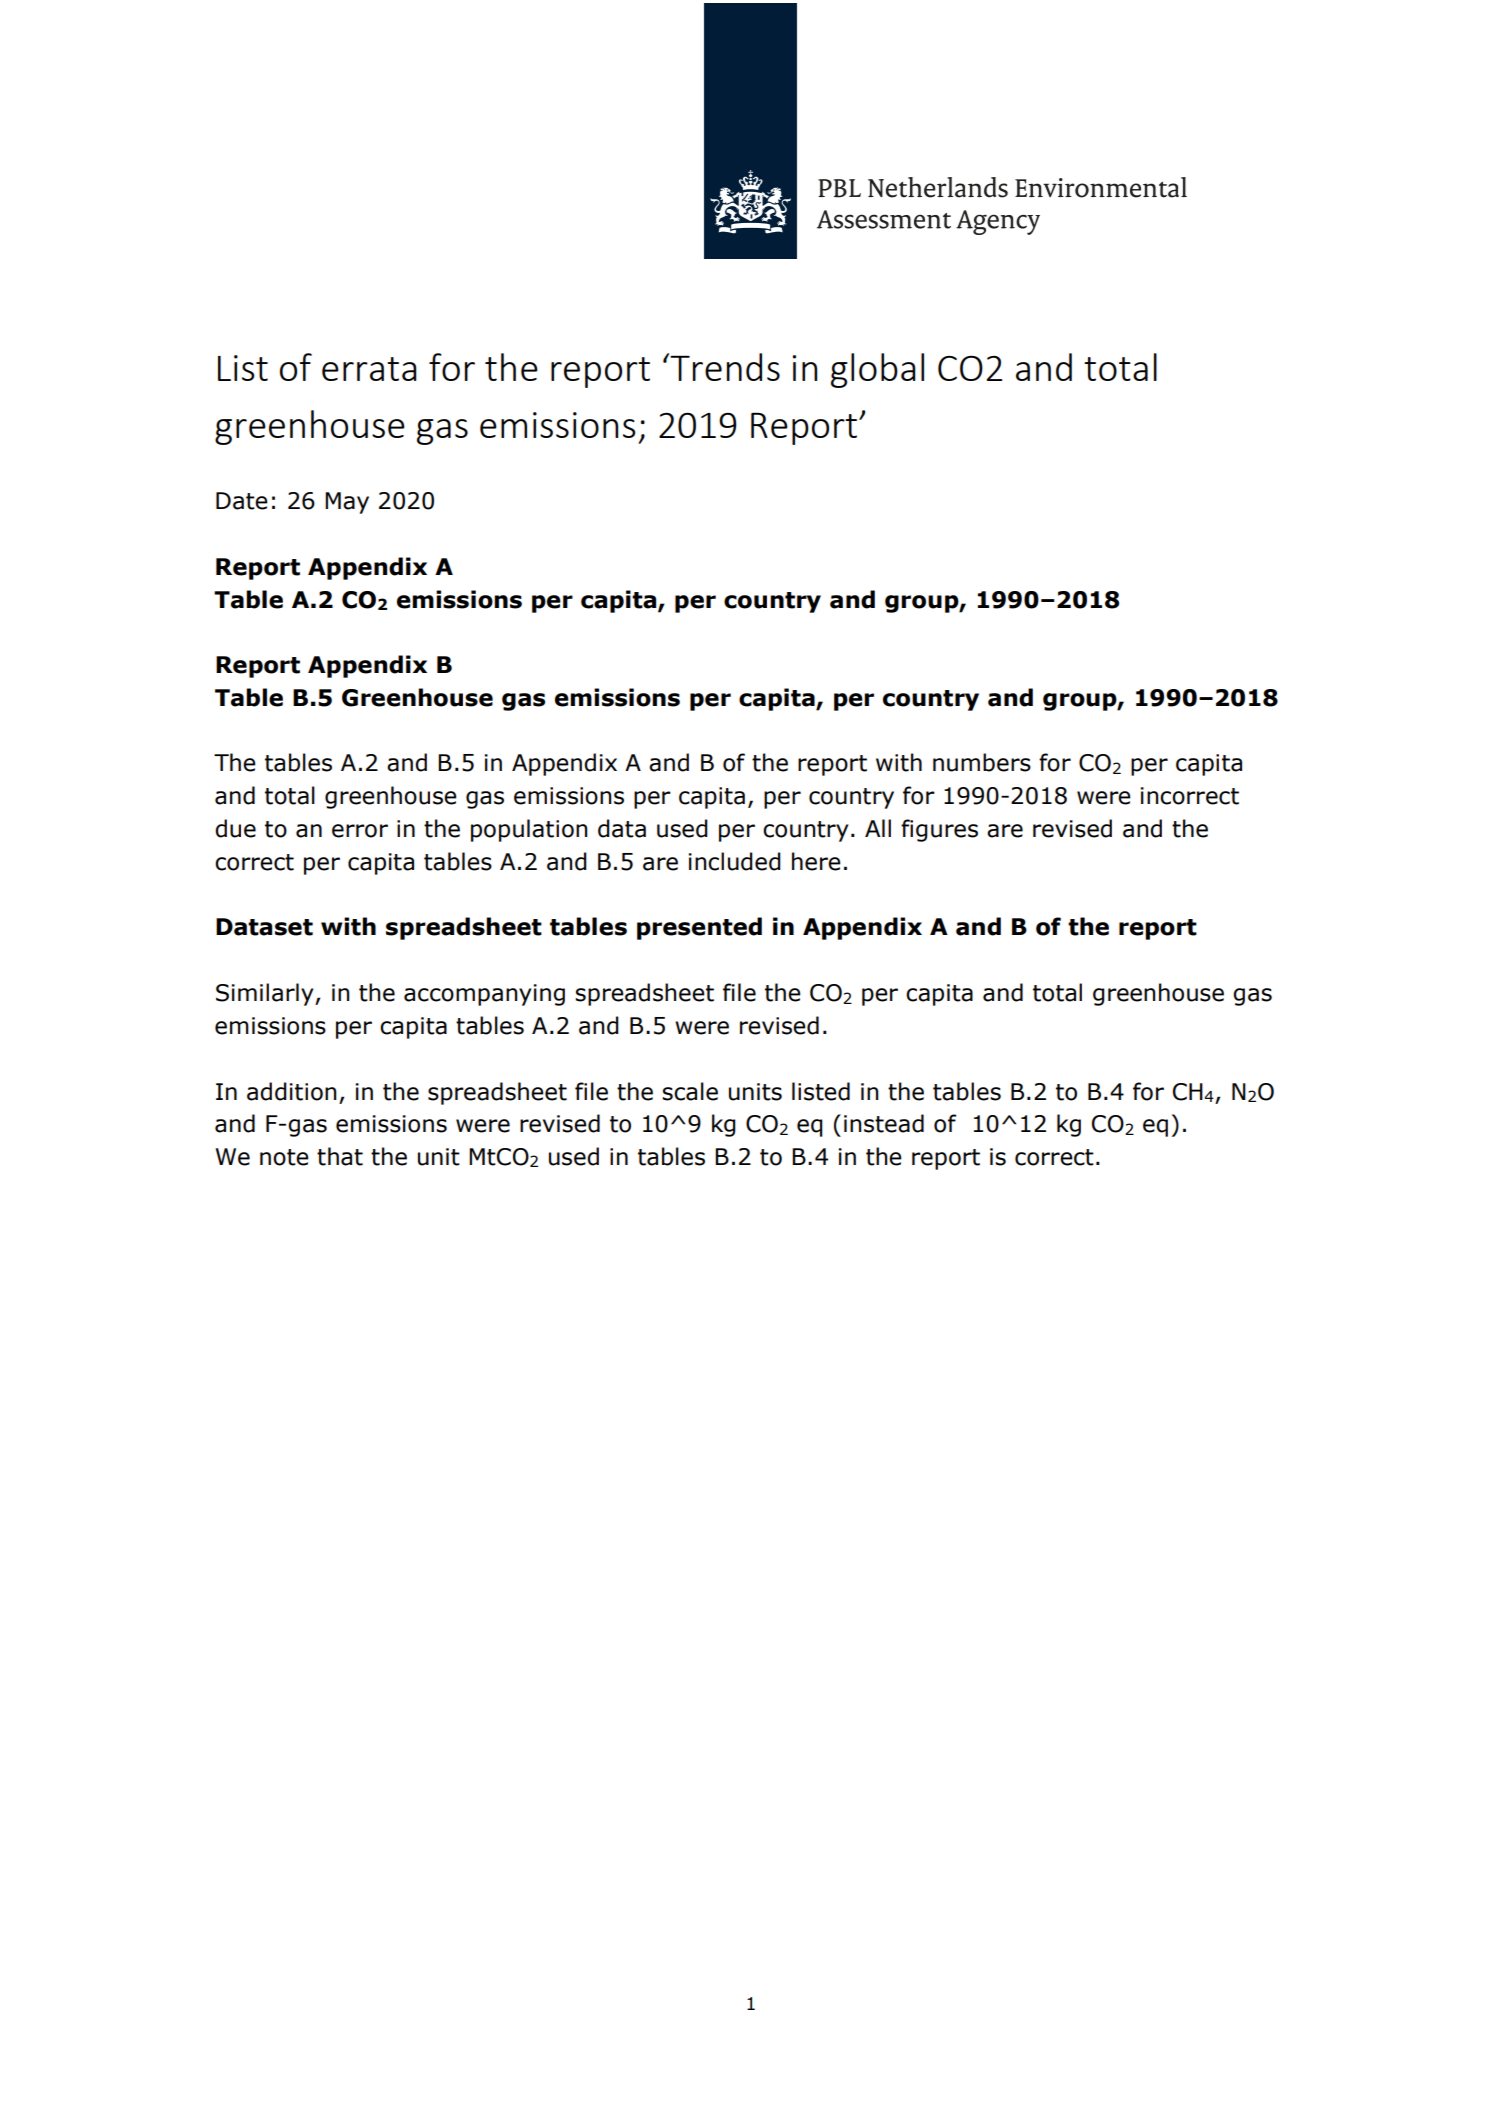 This page has width=1502, height=2124. Describe the element at coordinates (816, 861) in the page. I see `here` at that location.
